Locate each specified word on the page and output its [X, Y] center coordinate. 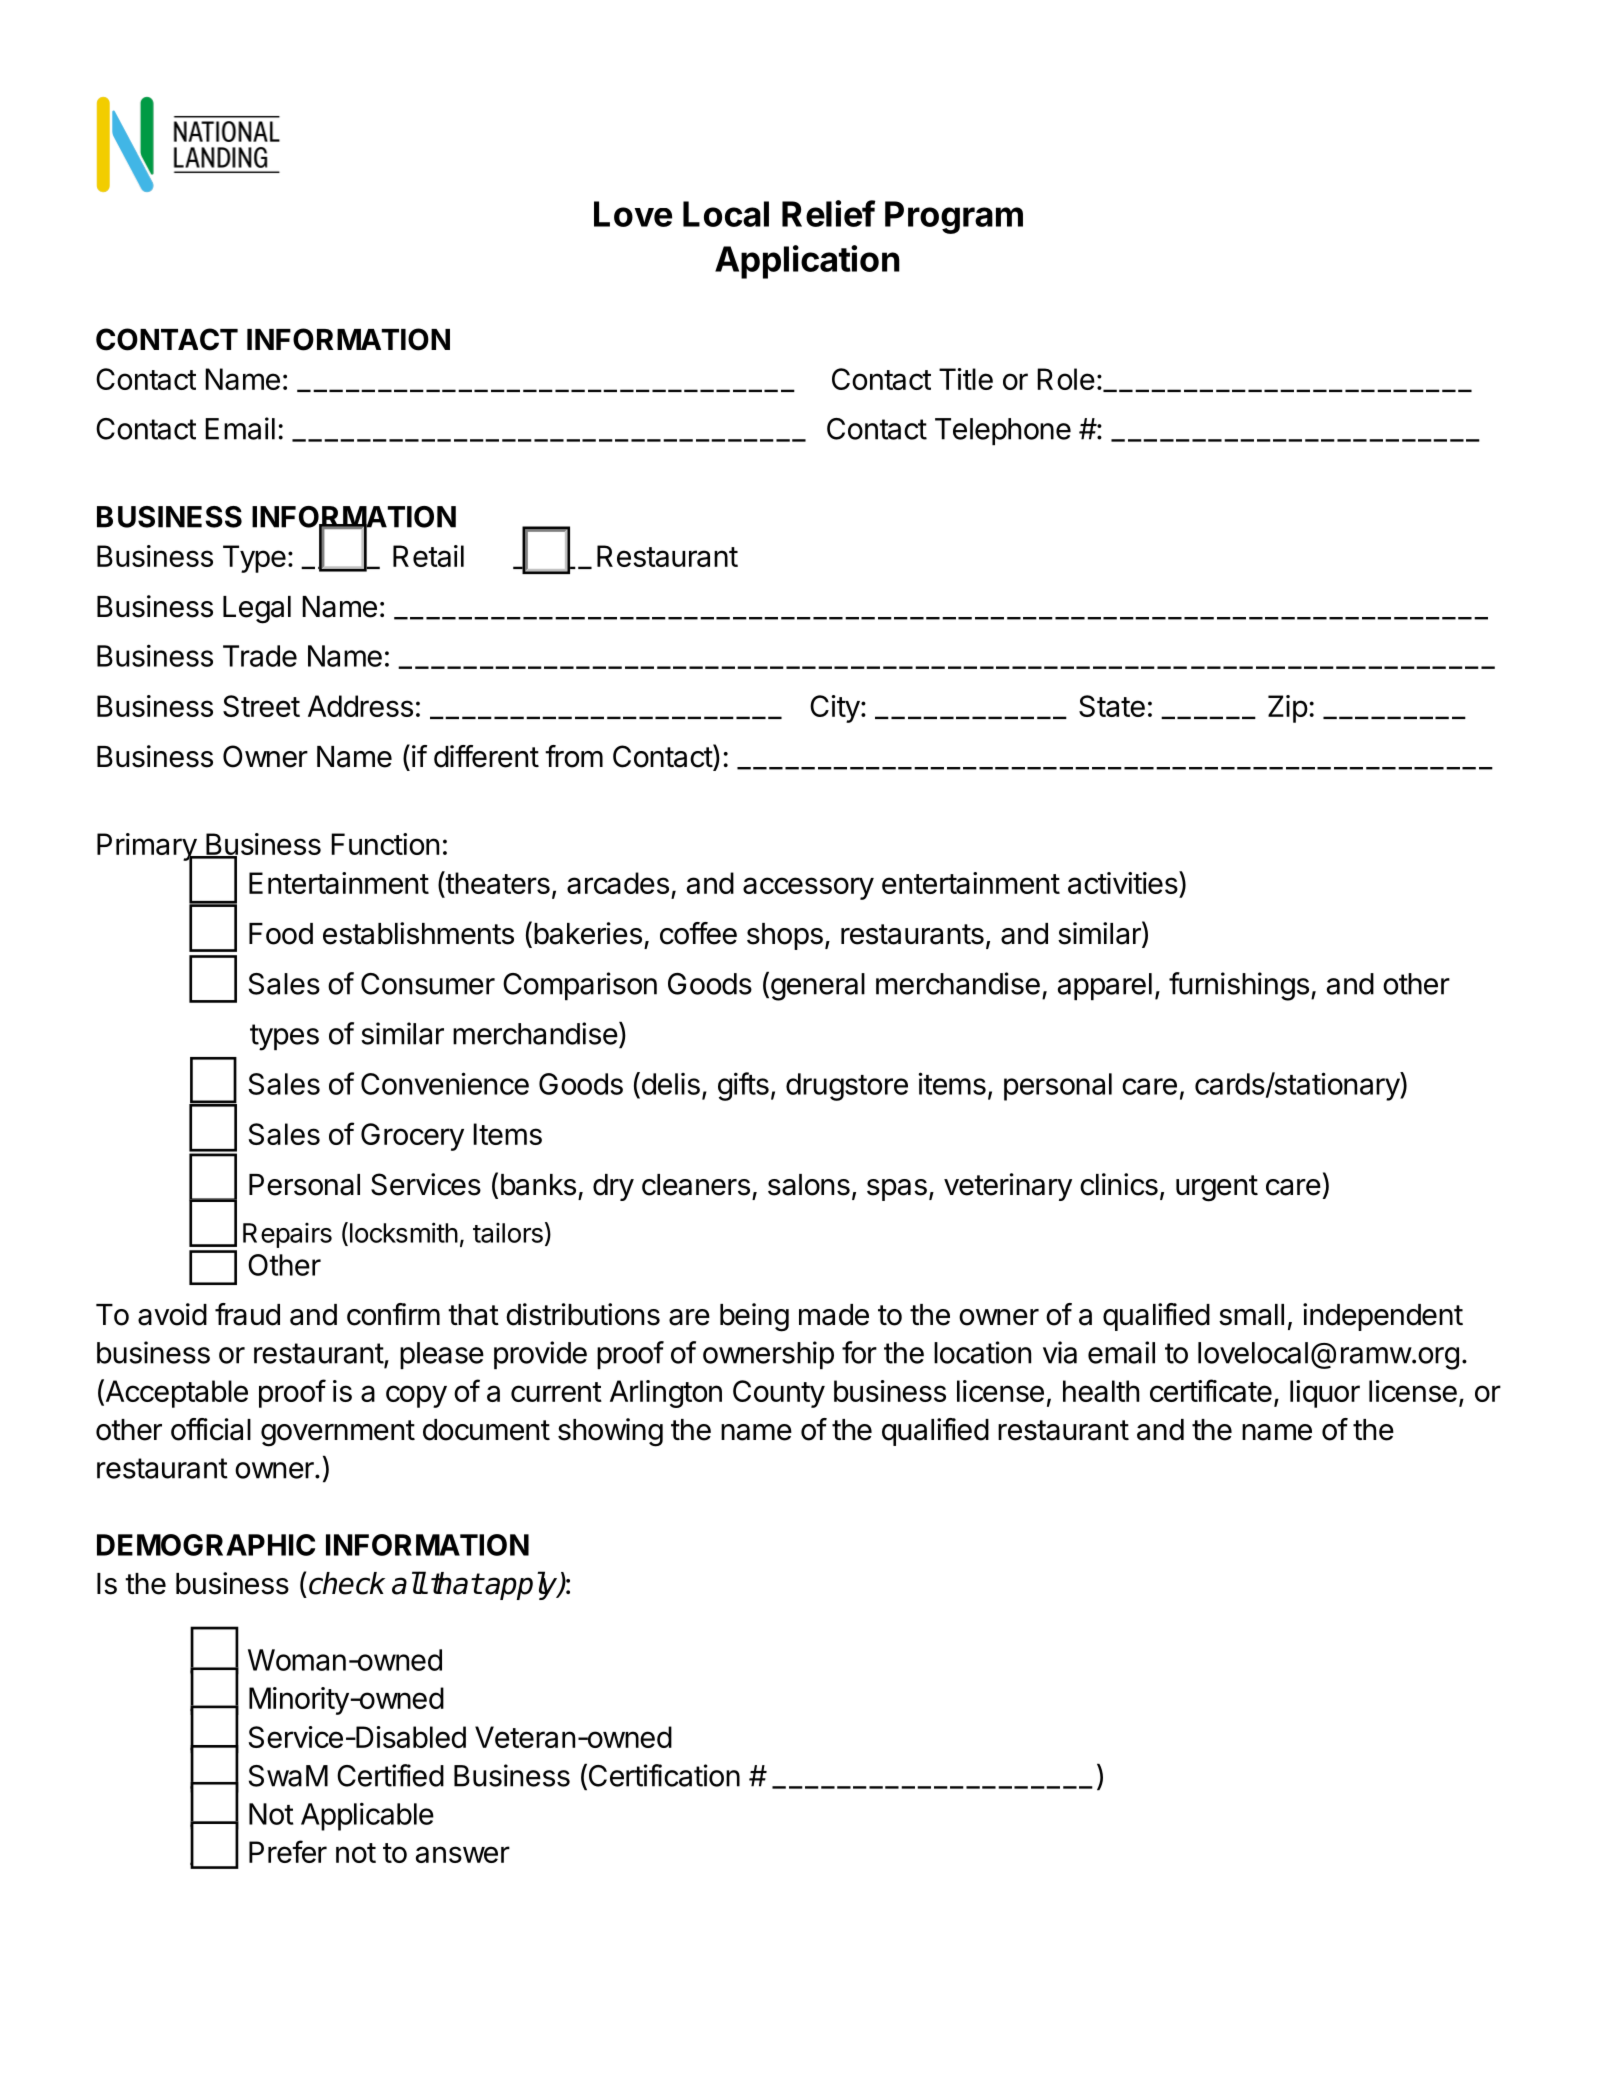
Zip [1288, 709]
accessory [808, 888]
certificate [1211, 1390]
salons [809, 1185]
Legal [257, 610]
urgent [1217, 1188]
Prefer [288, 1851]
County [779, 1394]
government [338, 1433]
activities [1124, 882]
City [835, 709]
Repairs [287, 1235]
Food [281, 934]
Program [954, 217]
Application [807, 262]
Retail [428, 556]
